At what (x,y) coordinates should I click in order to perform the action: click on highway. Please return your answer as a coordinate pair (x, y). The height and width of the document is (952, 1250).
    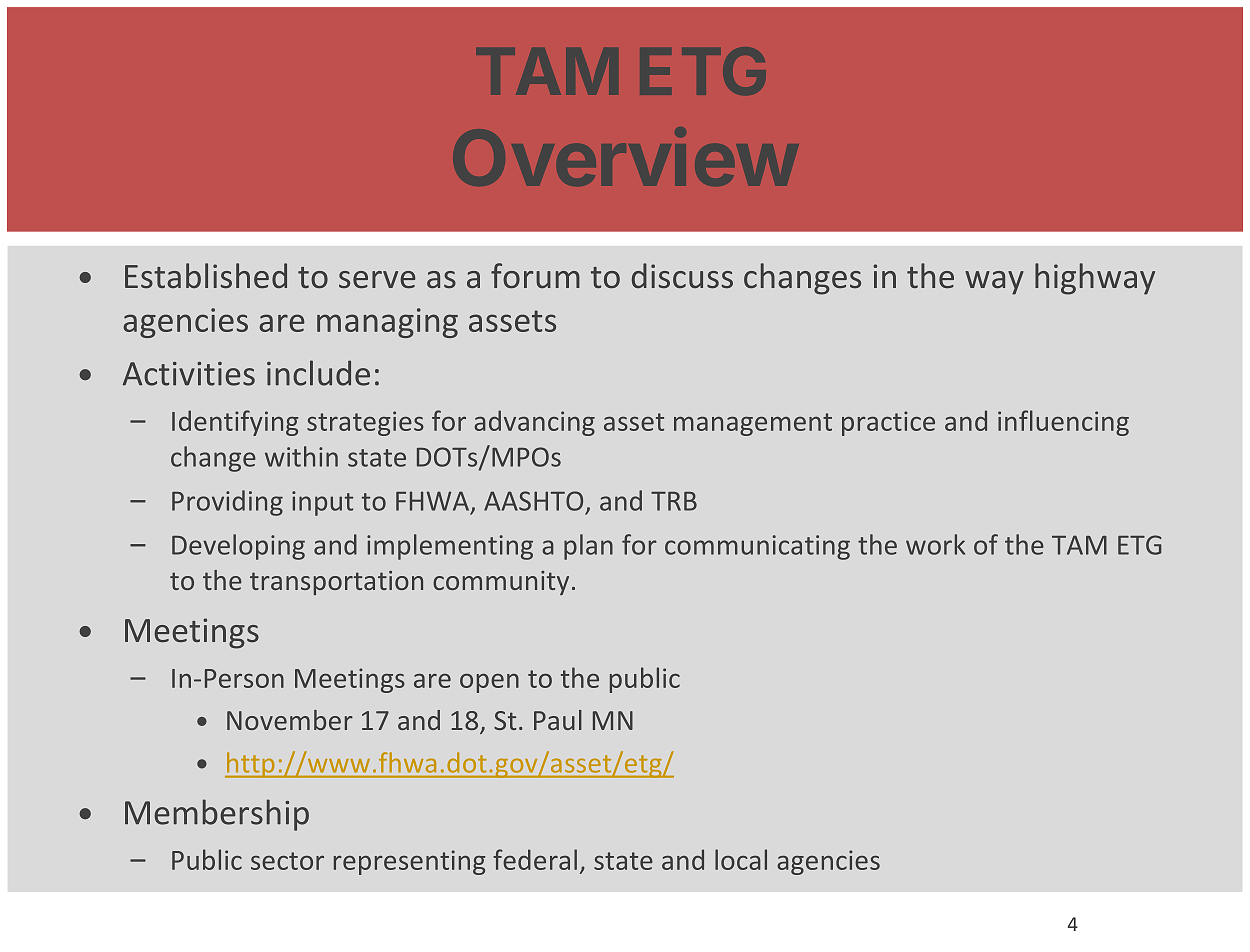
    Looking at the image, I should click on (1095, 279).
